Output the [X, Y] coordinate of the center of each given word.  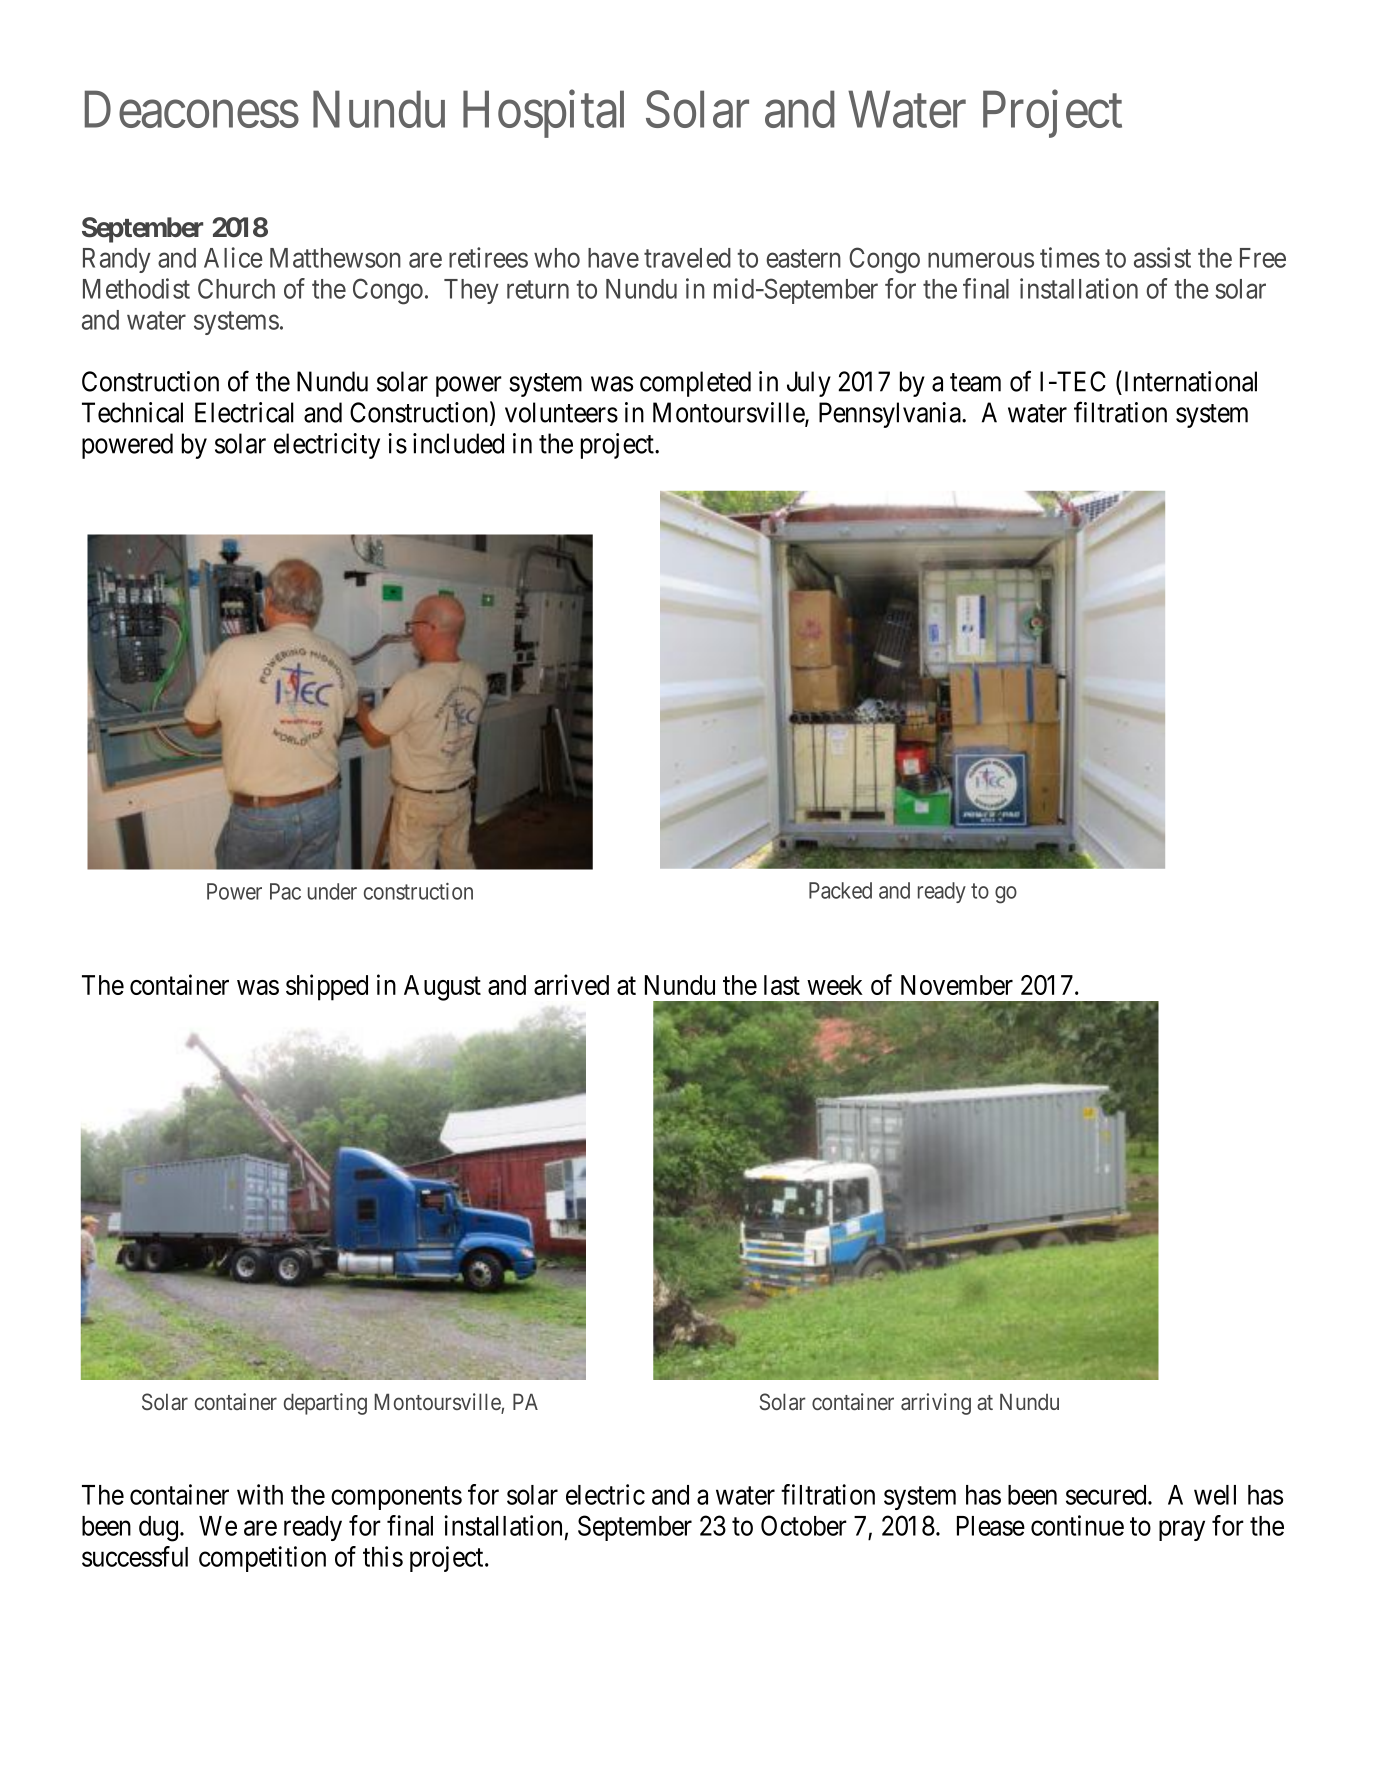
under [332, 891]
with [260, 1494]
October [804, 1525]
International [1191, 381]
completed [695, 384]
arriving [936, 1404]
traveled [687, 258]
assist [1162, 257]
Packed [840, 890]
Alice [233, 257]
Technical [132, 412]
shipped [327, 987]
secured [1107, 1495]
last [782, 985]
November [957, 985]
